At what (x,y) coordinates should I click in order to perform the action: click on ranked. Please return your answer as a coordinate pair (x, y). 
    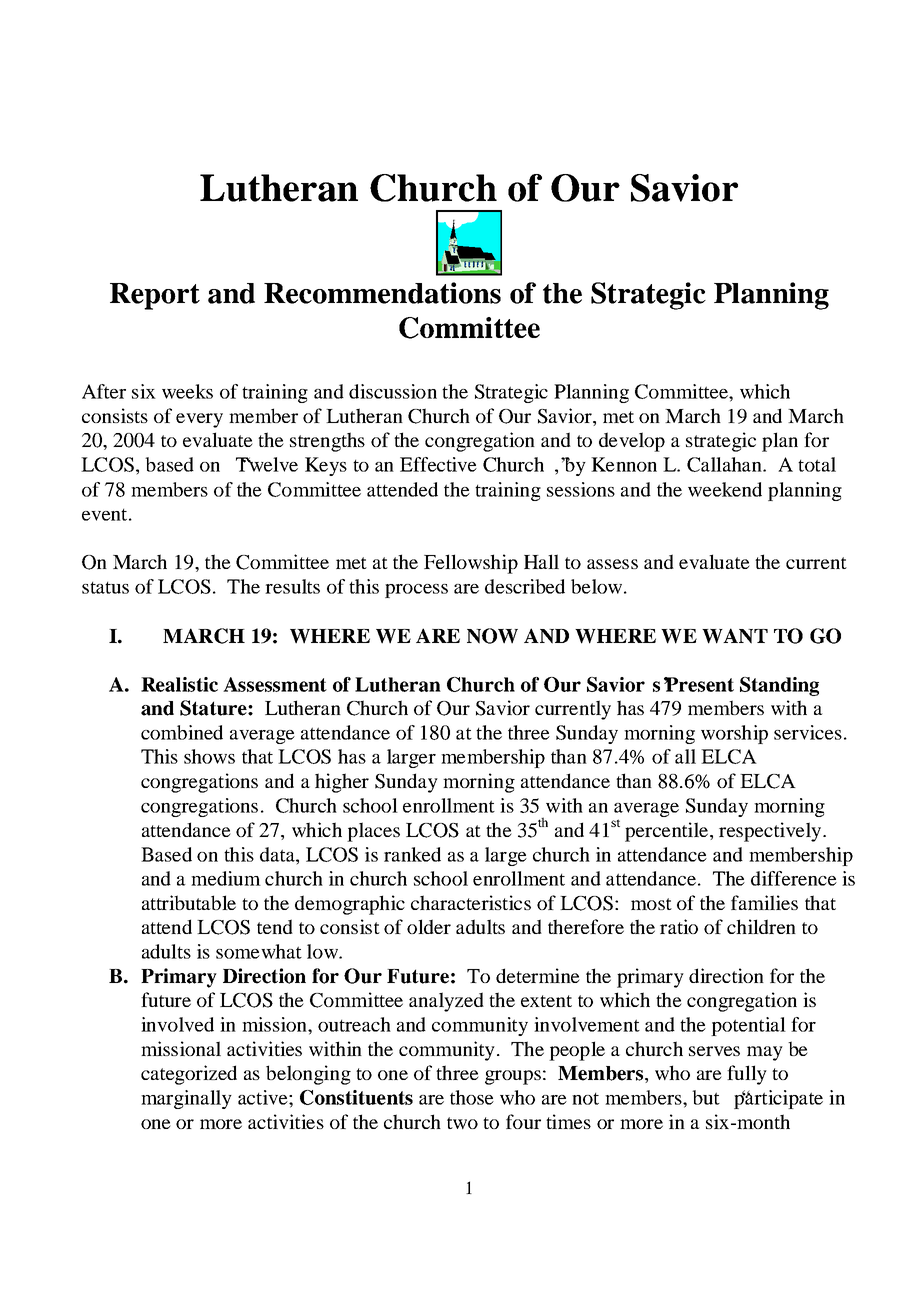
    Looking at the image, I should click on (412, 854).
